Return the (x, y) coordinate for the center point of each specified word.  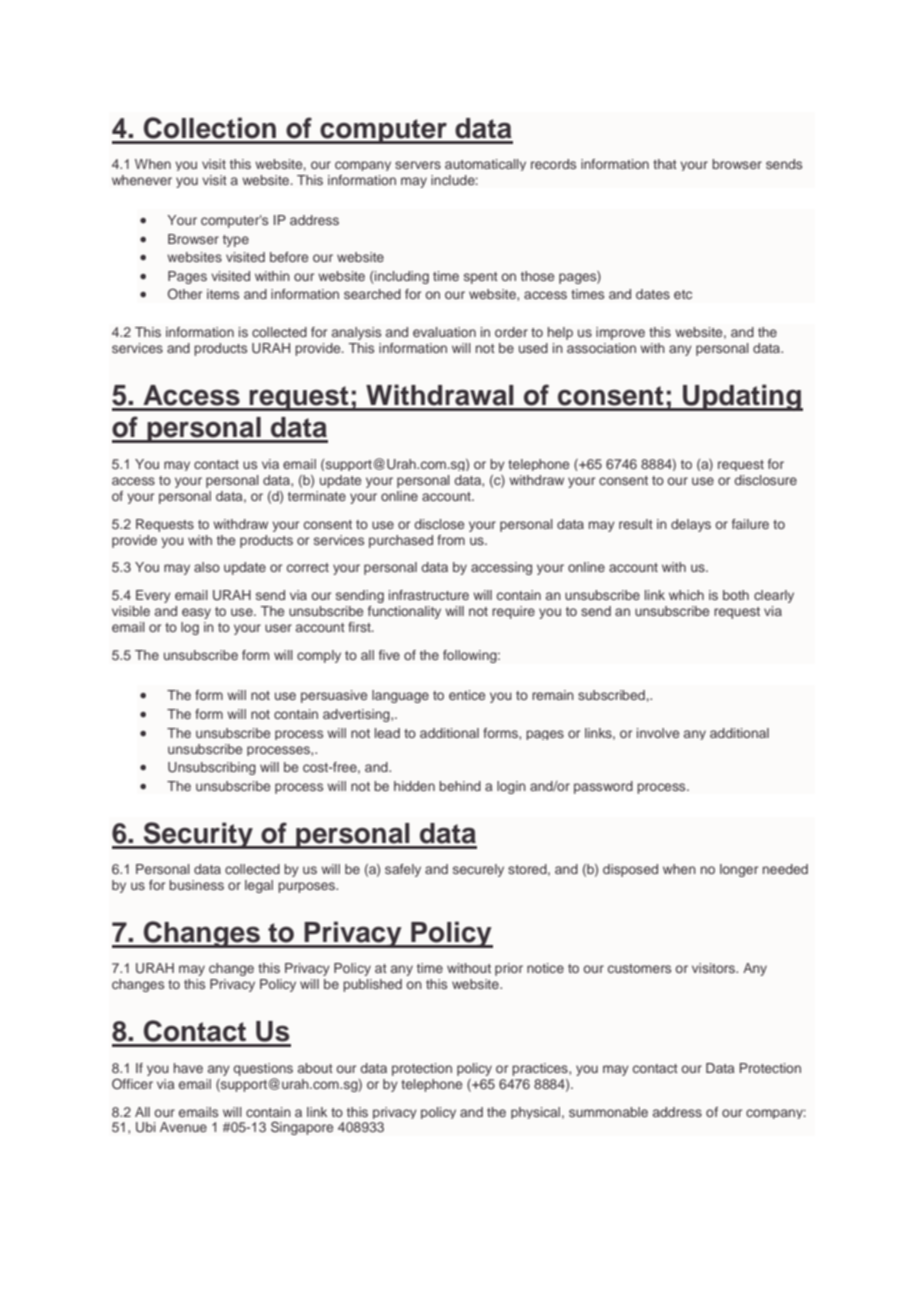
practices (541, 1069)
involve (658, 733)
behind (460, 786)
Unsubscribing (212, 768)
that (665, 164)
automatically (485, 165)
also (207, 567)
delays (691, 525)
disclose (439, 524)
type (236, 241)
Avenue (183, 1127)
